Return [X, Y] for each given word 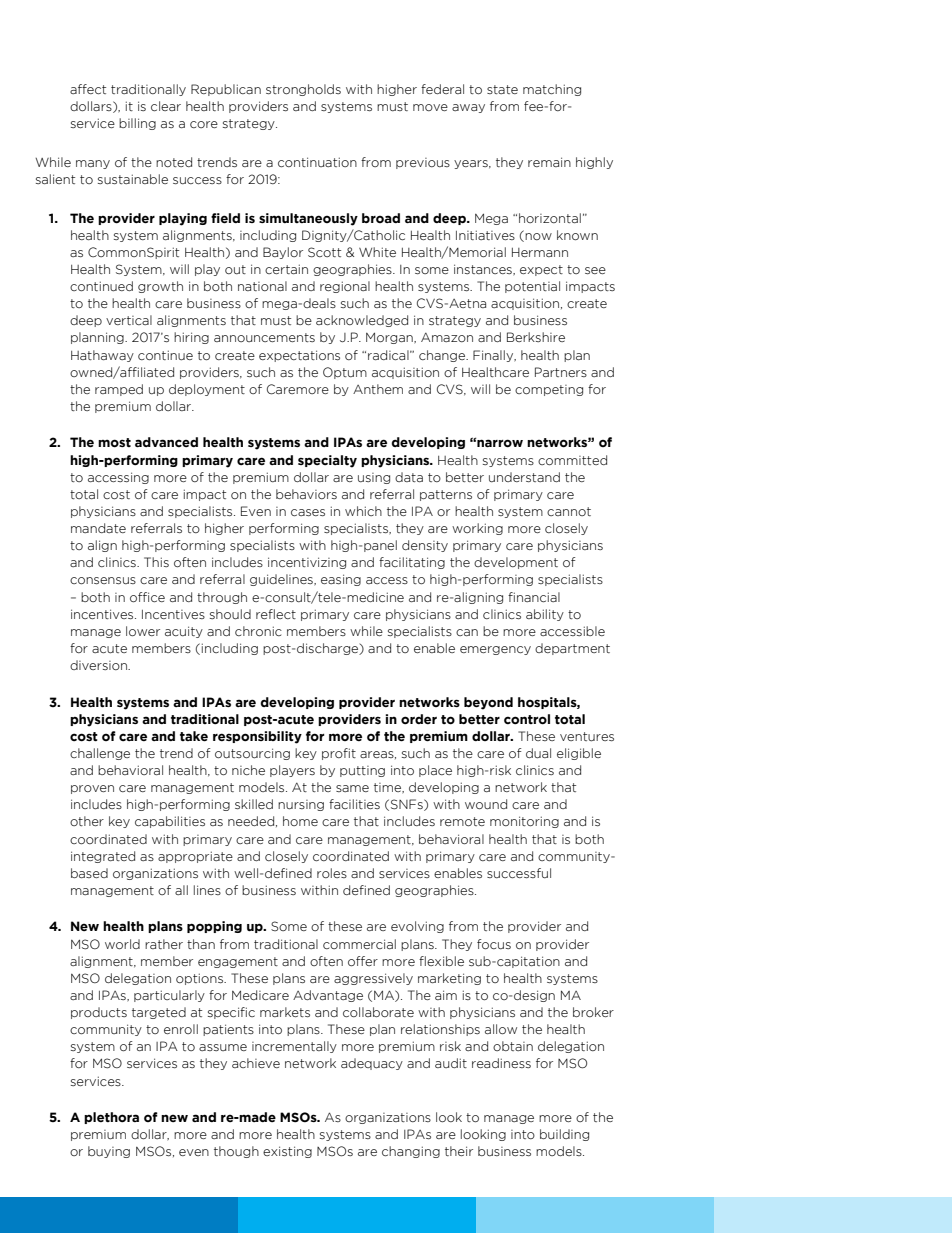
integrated [103, 857]
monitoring [524, 822]
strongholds [303, 90]
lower [143, 631]
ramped [119, 390]
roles [332, 873]
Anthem [378, 389]
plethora [111, 1118]
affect [88, 89]
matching [552, 90]
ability [545, 615]
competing [549, 390]
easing [341, 580]
